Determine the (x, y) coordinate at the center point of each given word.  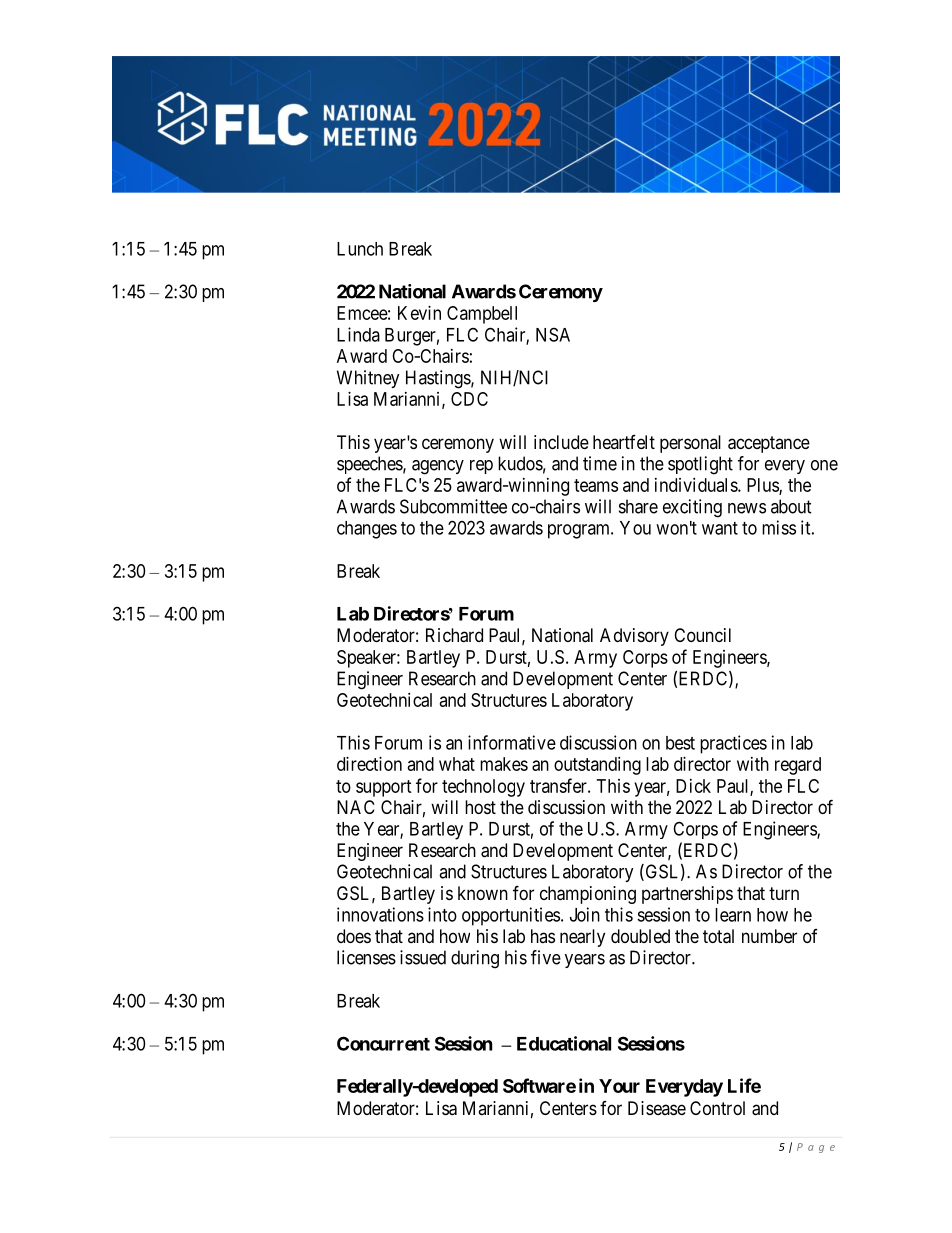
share (638, 506)
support (384, 788)
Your (619, 1086)
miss (779, 527)
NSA (553, 334)
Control (717, 1108)
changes (367, 530)
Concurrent (383, 1043)
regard (798, 766)
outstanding (597, 766)
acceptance (769, 444)
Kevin (419, 313)
